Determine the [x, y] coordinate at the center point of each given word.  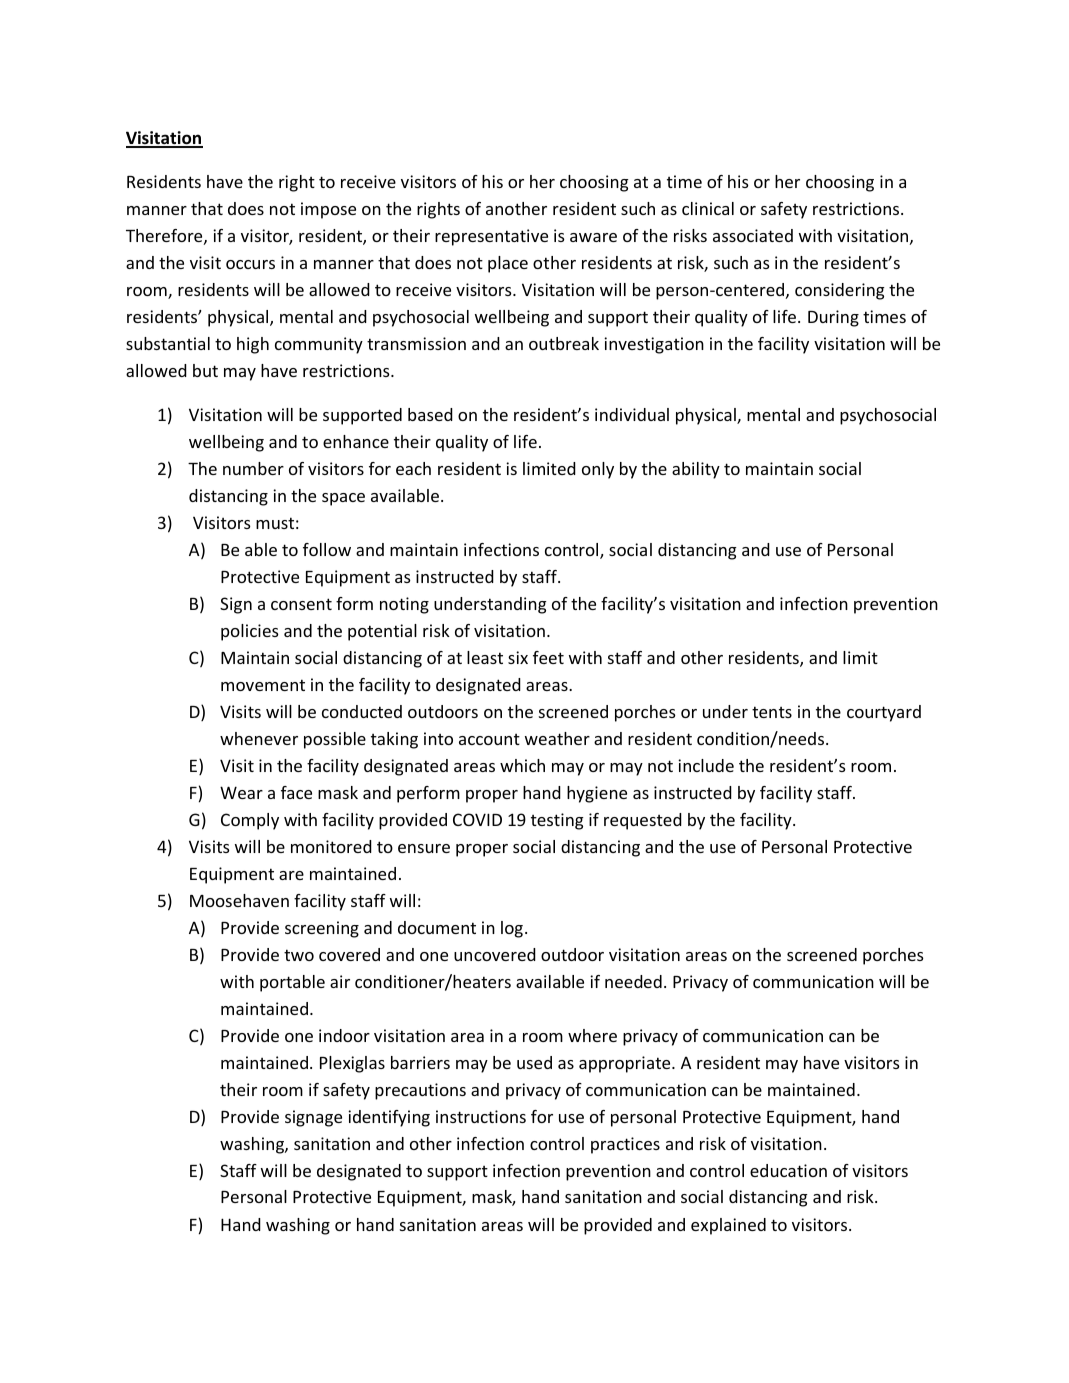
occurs [250, 264]
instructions [481, 1116]
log [512, 929]
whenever [259, 738]
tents [772, 712]
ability [696, 470]
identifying [389, 1118]
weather [557, 738]
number [253, 468]
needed [633, 981]
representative [491, 237]
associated [753, 235]
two [299, 955]
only [598, 470]
